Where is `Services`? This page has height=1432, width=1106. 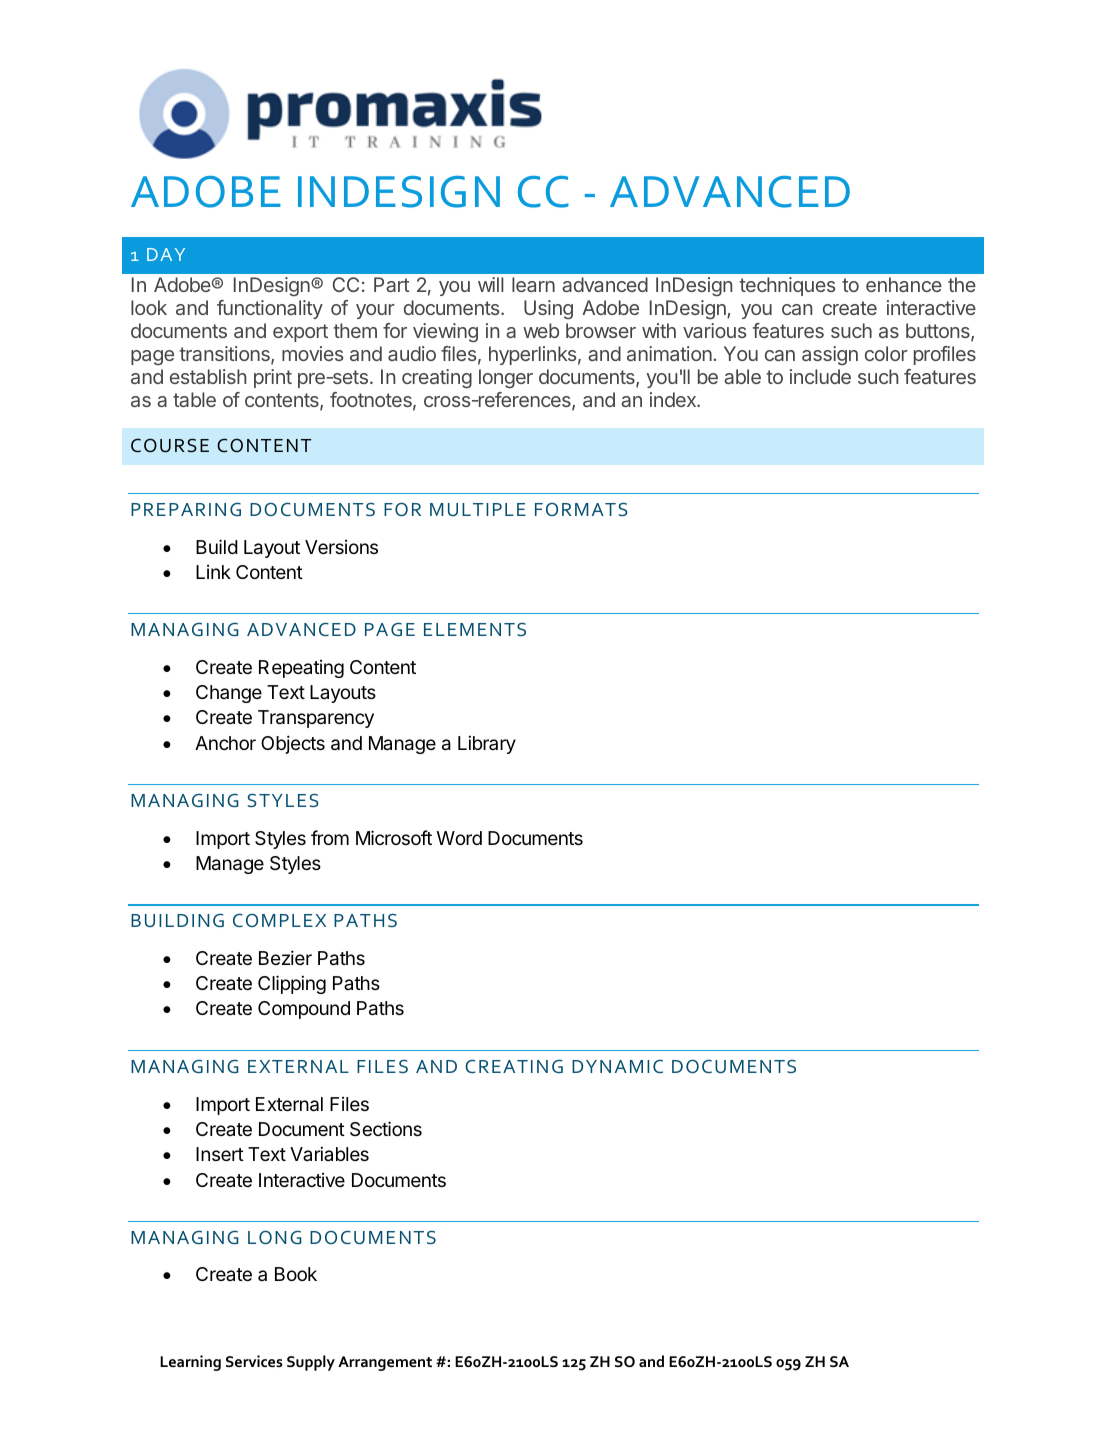 Services is located at coordinates (254, 1361).
